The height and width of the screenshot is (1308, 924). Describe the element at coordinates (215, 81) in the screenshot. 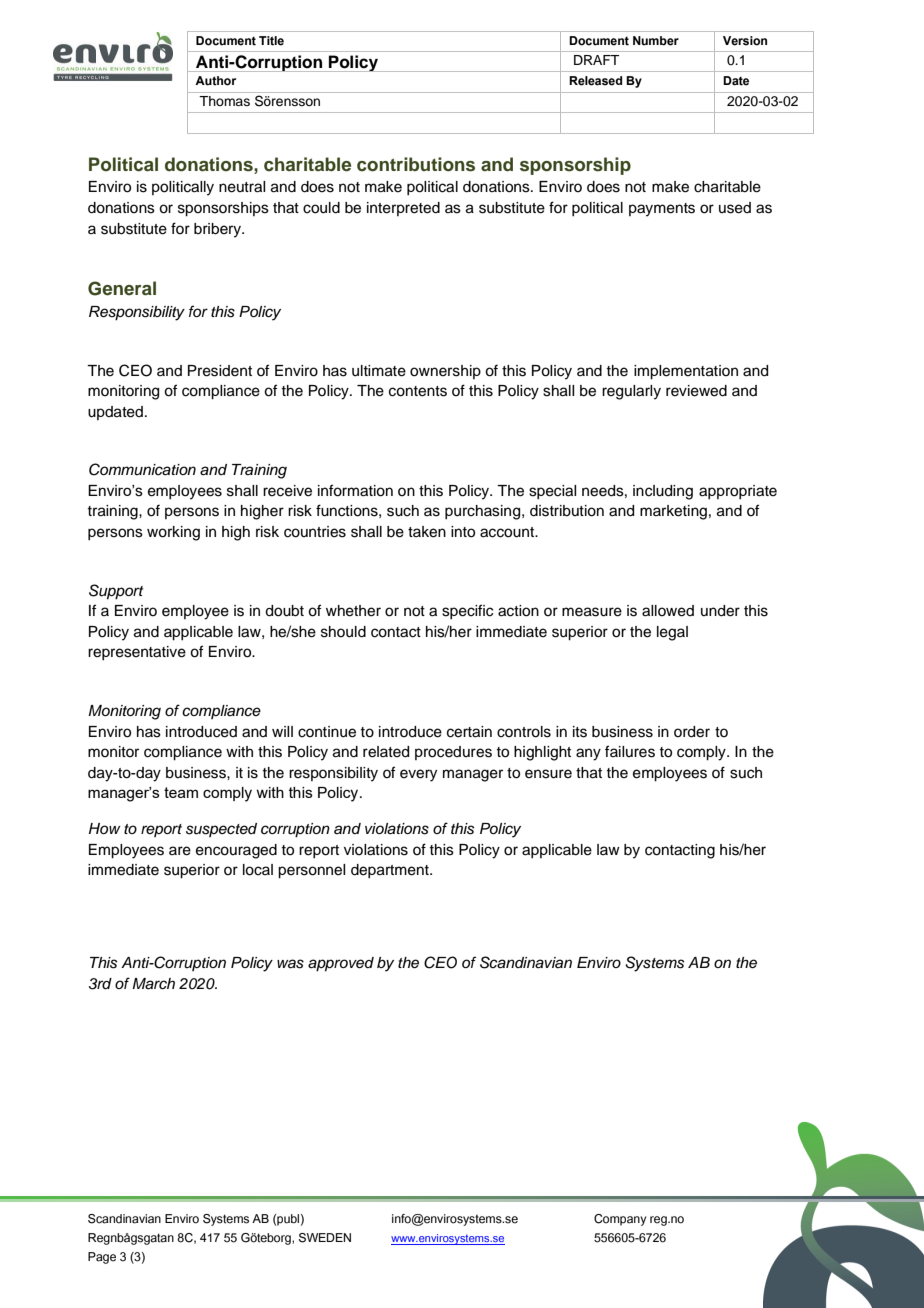

I see `Author` at that location.
